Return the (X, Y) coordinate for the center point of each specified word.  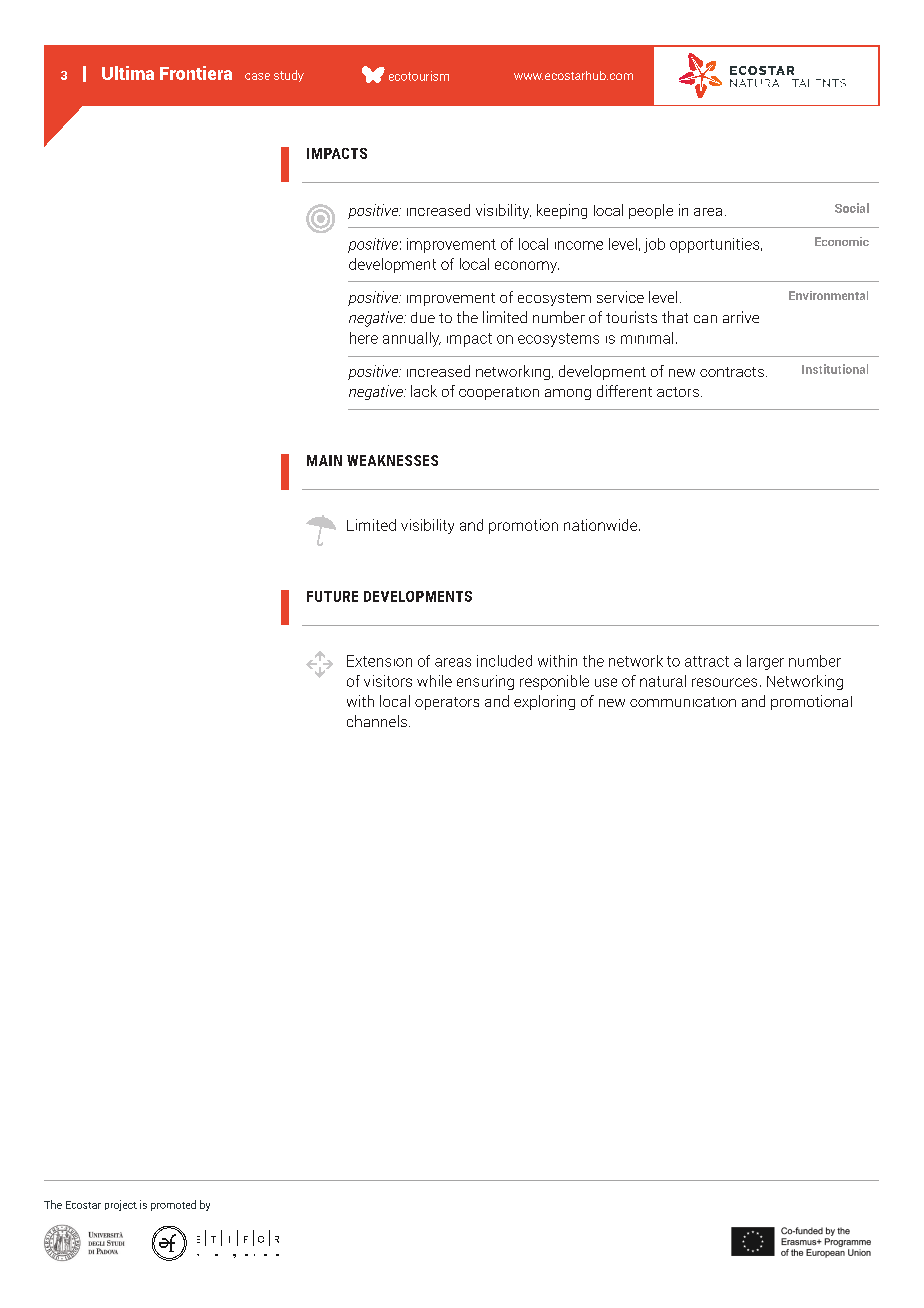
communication (683, 702)
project (121, 1205)
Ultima (128, 73)
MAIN (324, 460)
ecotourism (419, 76)
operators (447, 703)
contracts (732, 372)
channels (377, 721)
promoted (173, 1205)
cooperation (499, 393)
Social (852, 208)
